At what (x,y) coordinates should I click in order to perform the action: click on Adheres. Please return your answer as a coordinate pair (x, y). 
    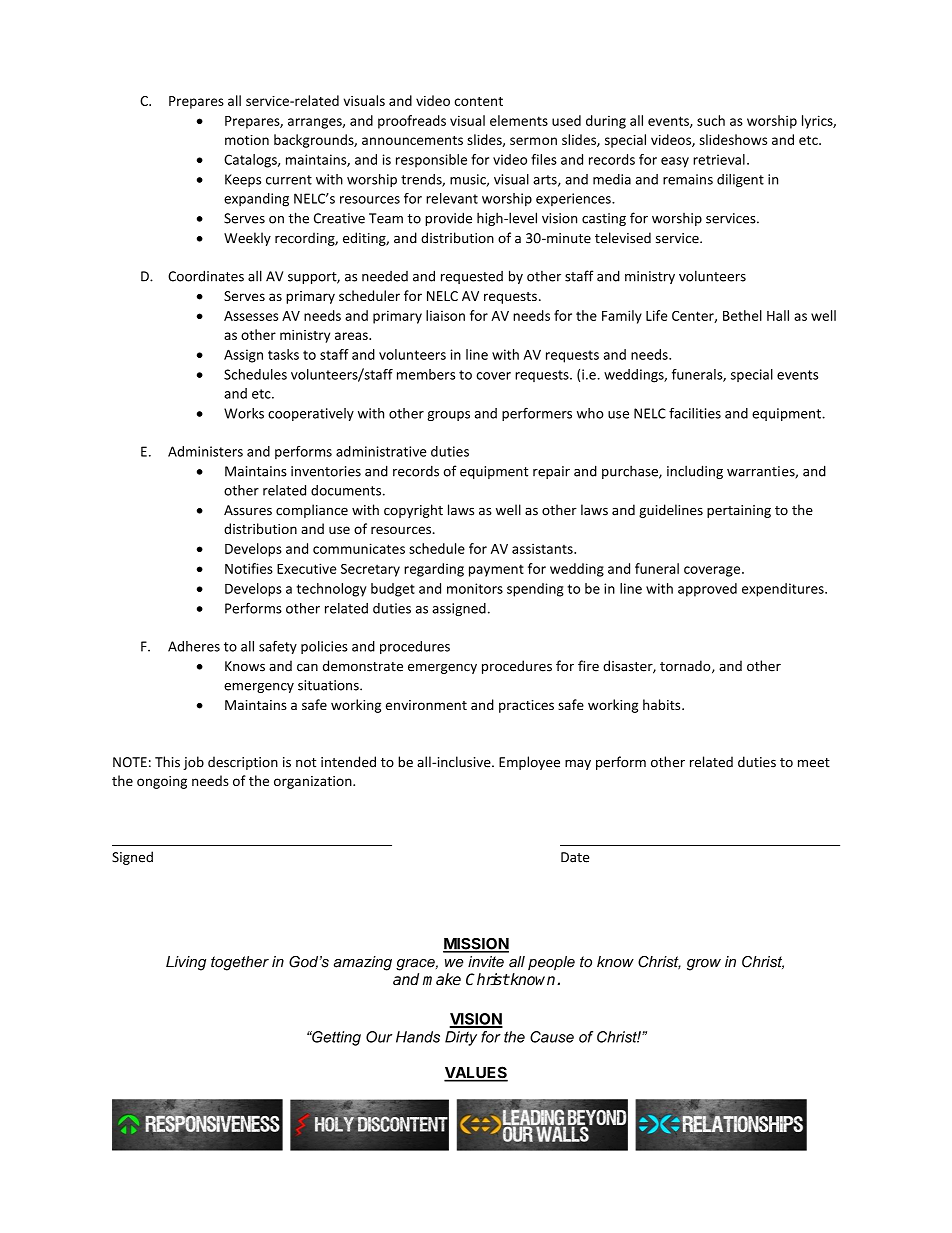
    Looking at the image, I should click on (194, 646).
